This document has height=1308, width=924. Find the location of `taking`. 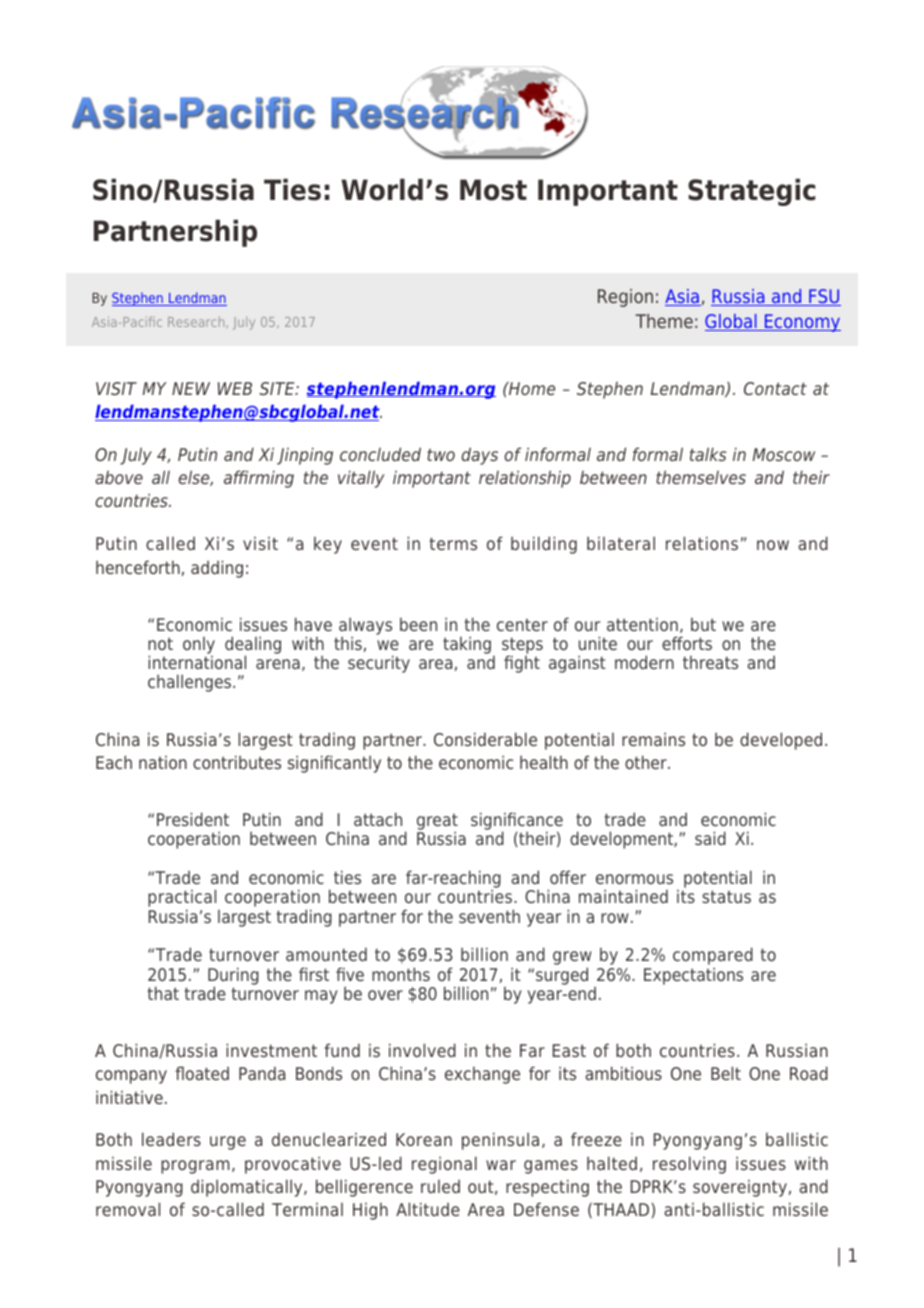

taking is located at coordinates (467, 645).
